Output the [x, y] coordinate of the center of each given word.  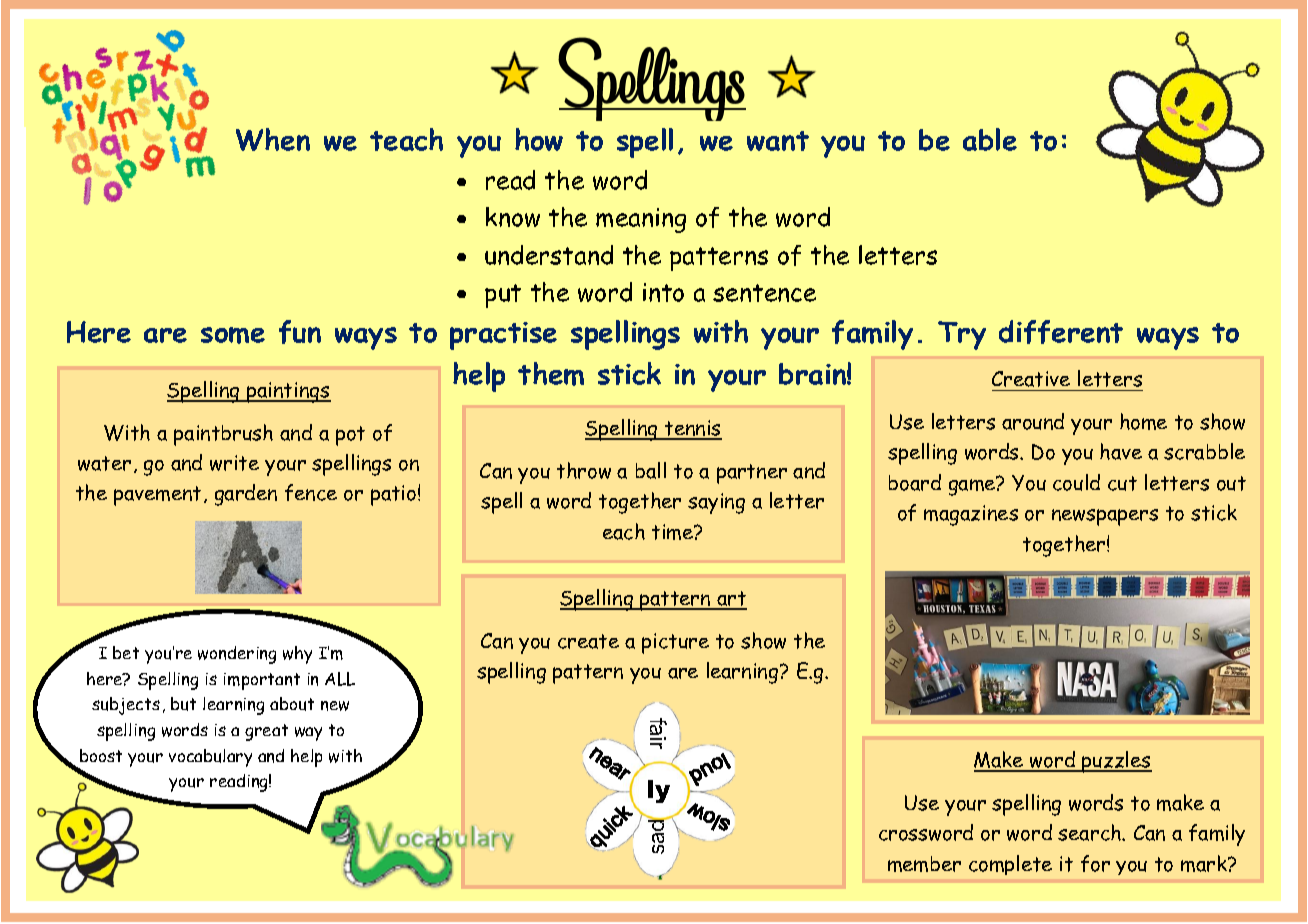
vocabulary [210, 758]
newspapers [1105, 517]
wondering [237, 655]
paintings [288, 392]
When [273, 139]
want [778, 141]
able [990, 139]
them [551, 374]
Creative [1031, 379]
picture [675, 643]
